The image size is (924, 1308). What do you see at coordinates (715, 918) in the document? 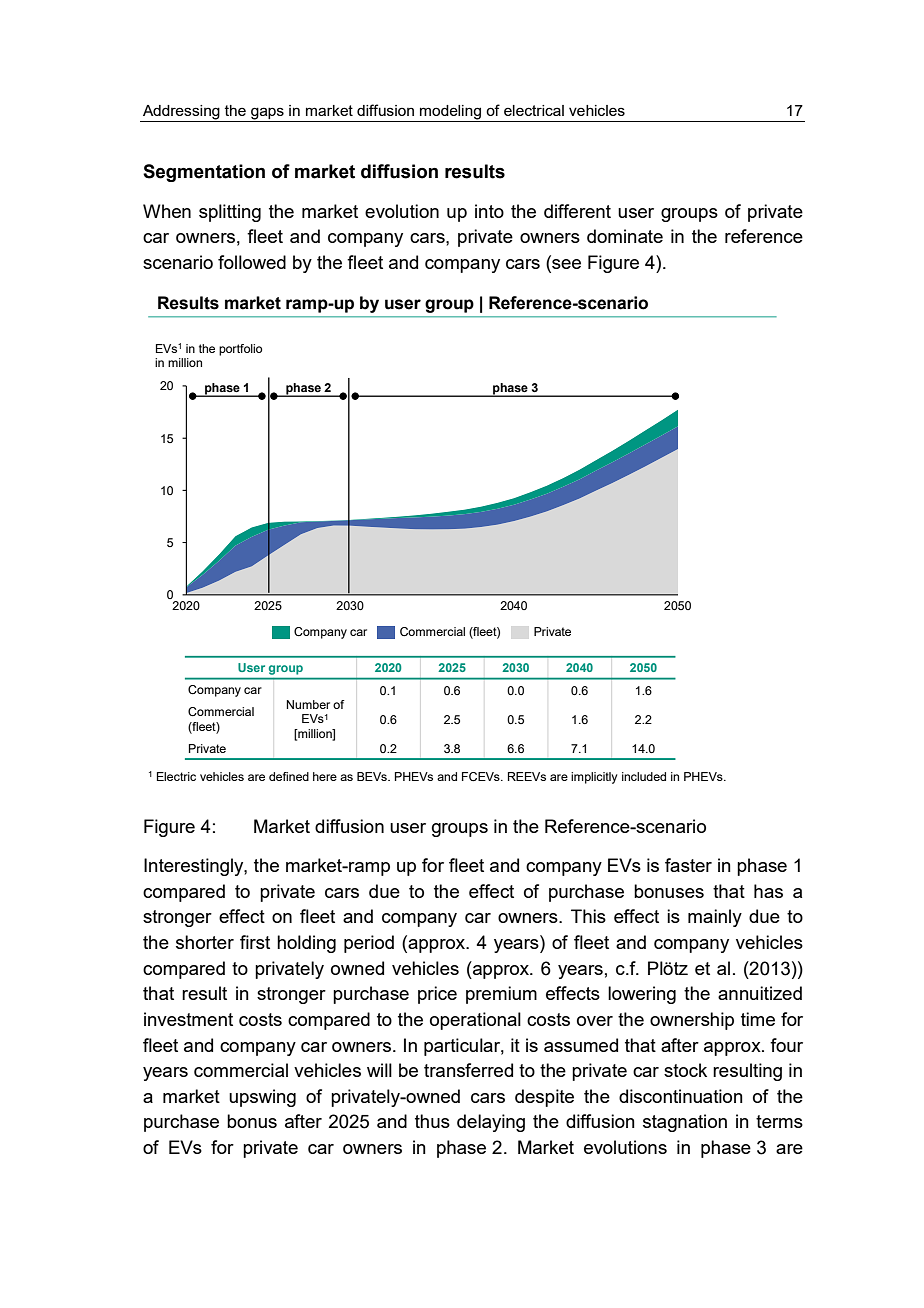
I see `mainly` at bounding box center [715, 918].
